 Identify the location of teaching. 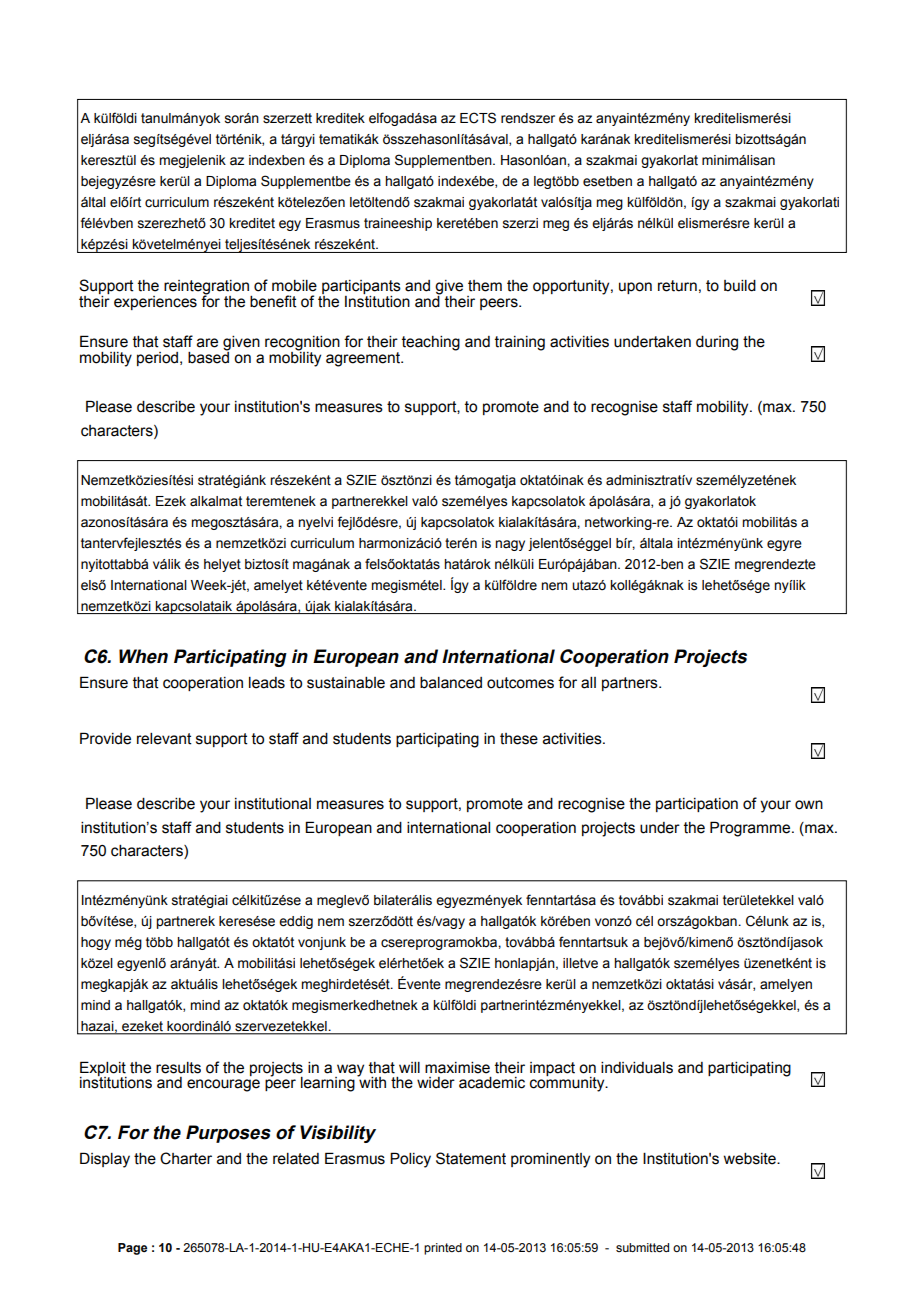
(431, 343).
